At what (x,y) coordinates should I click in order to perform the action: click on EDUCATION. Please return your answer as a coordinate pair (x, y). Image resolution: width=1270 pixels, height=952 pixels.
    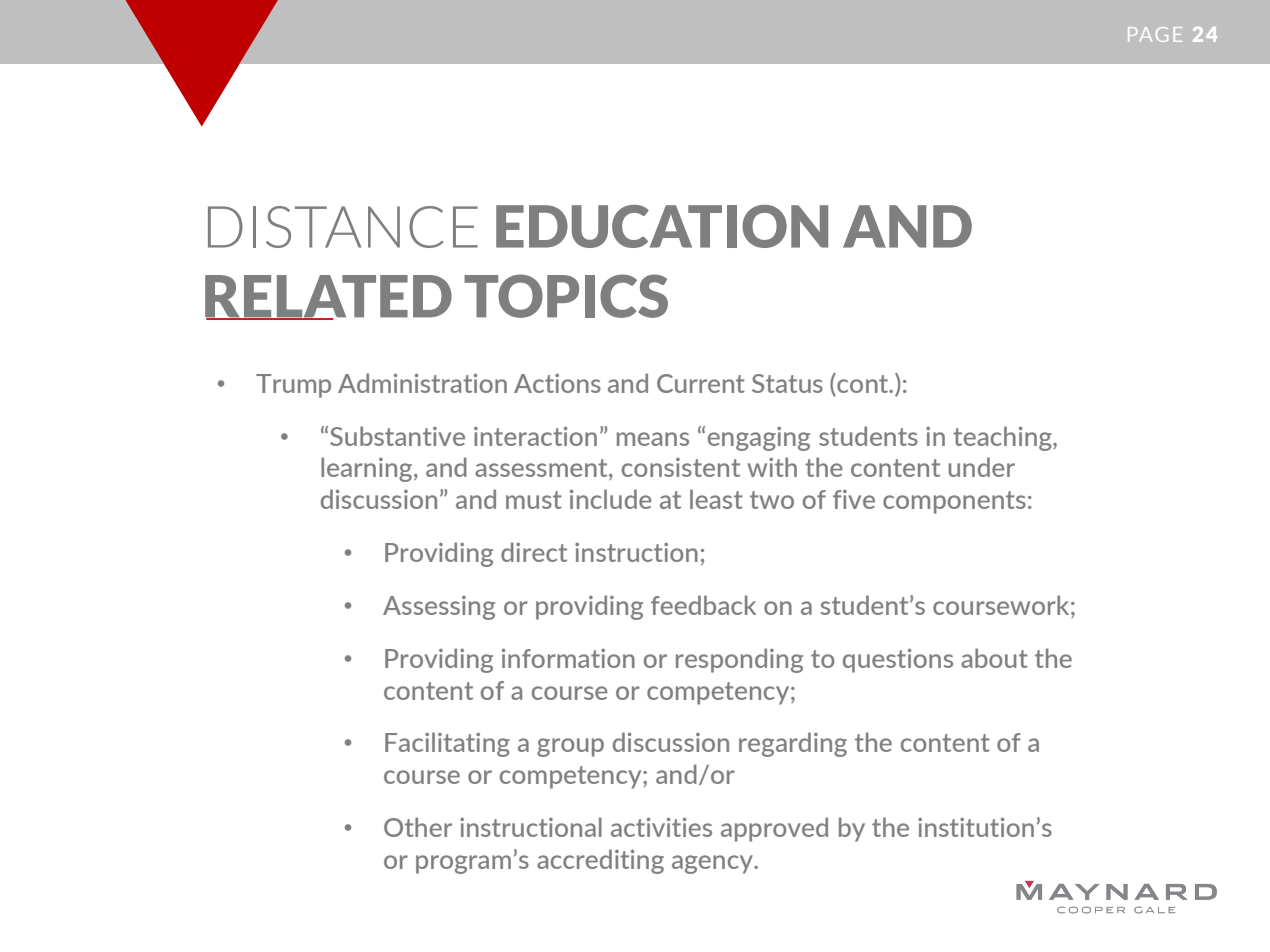
    Looking at the image, I should click on (662, 226).
